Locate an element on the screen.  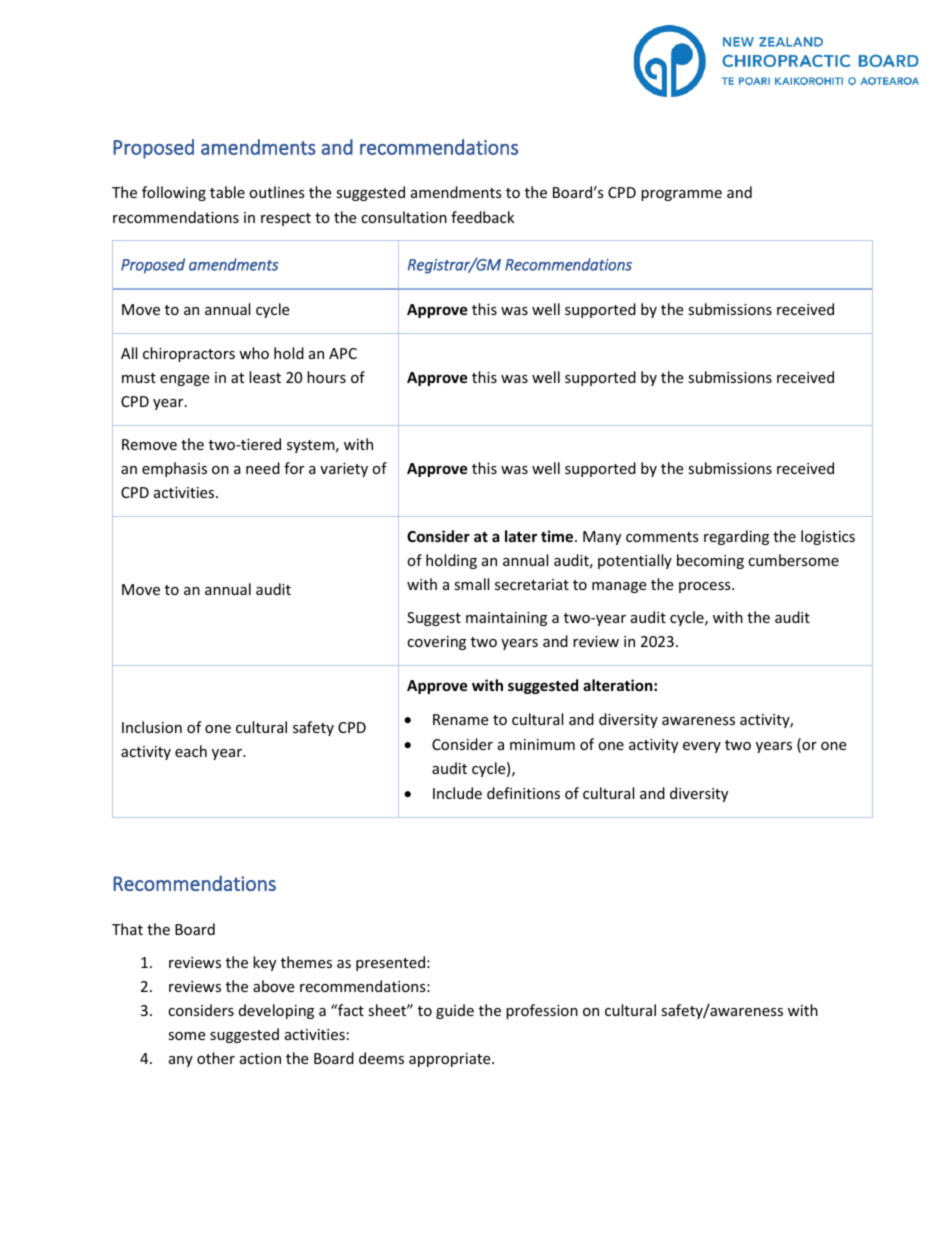
maintaining is located at coordinates (506, 619).
